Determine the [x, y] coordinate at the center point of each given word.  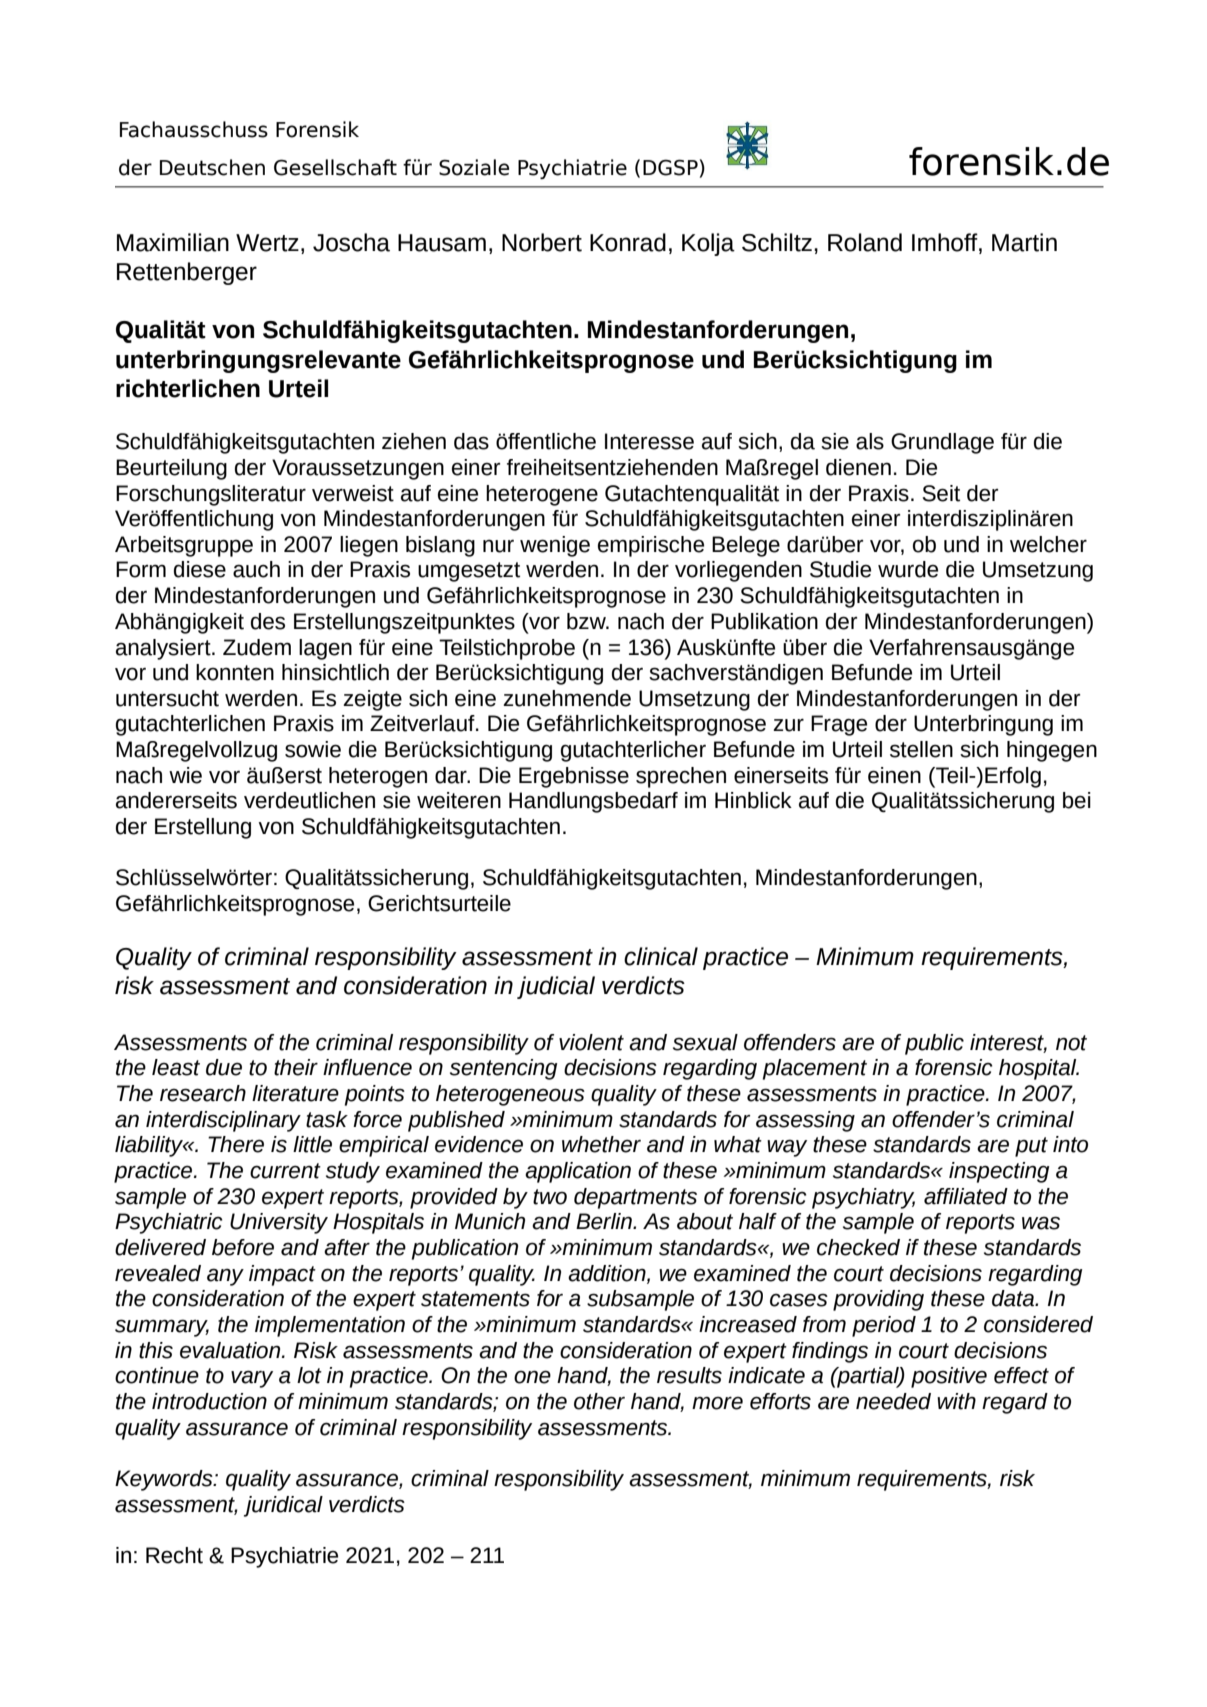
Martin [1024, 242]
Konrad [628, 242]
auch [256, 569]
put [1031, 1147]
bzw [587, 621]
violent [591, 1042]
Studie [840, 569]
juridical [283, 1506]
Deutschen [212, 167]
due [224, 1067]
